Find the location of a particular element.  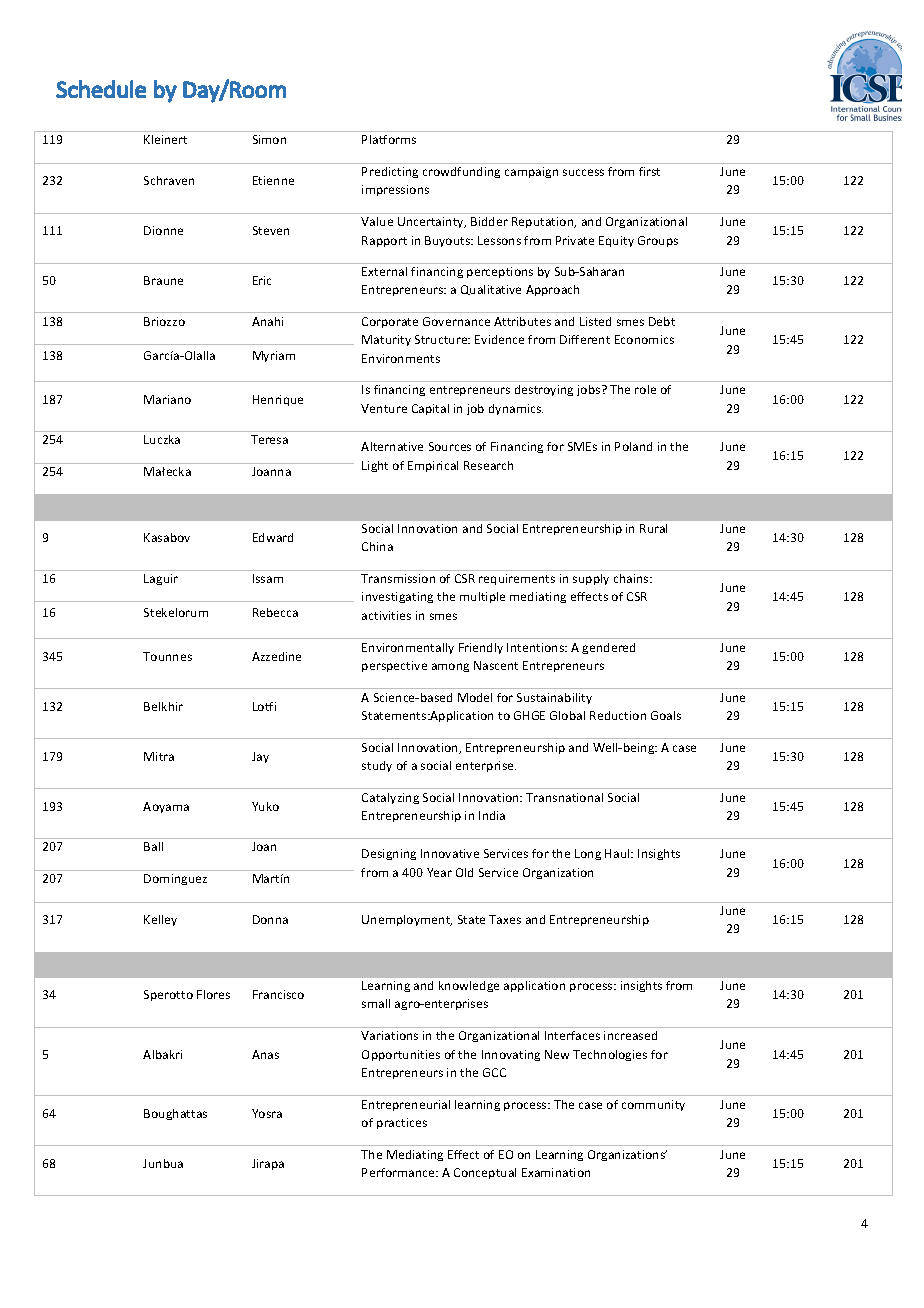

activities is located at coordinates (386, 615).
